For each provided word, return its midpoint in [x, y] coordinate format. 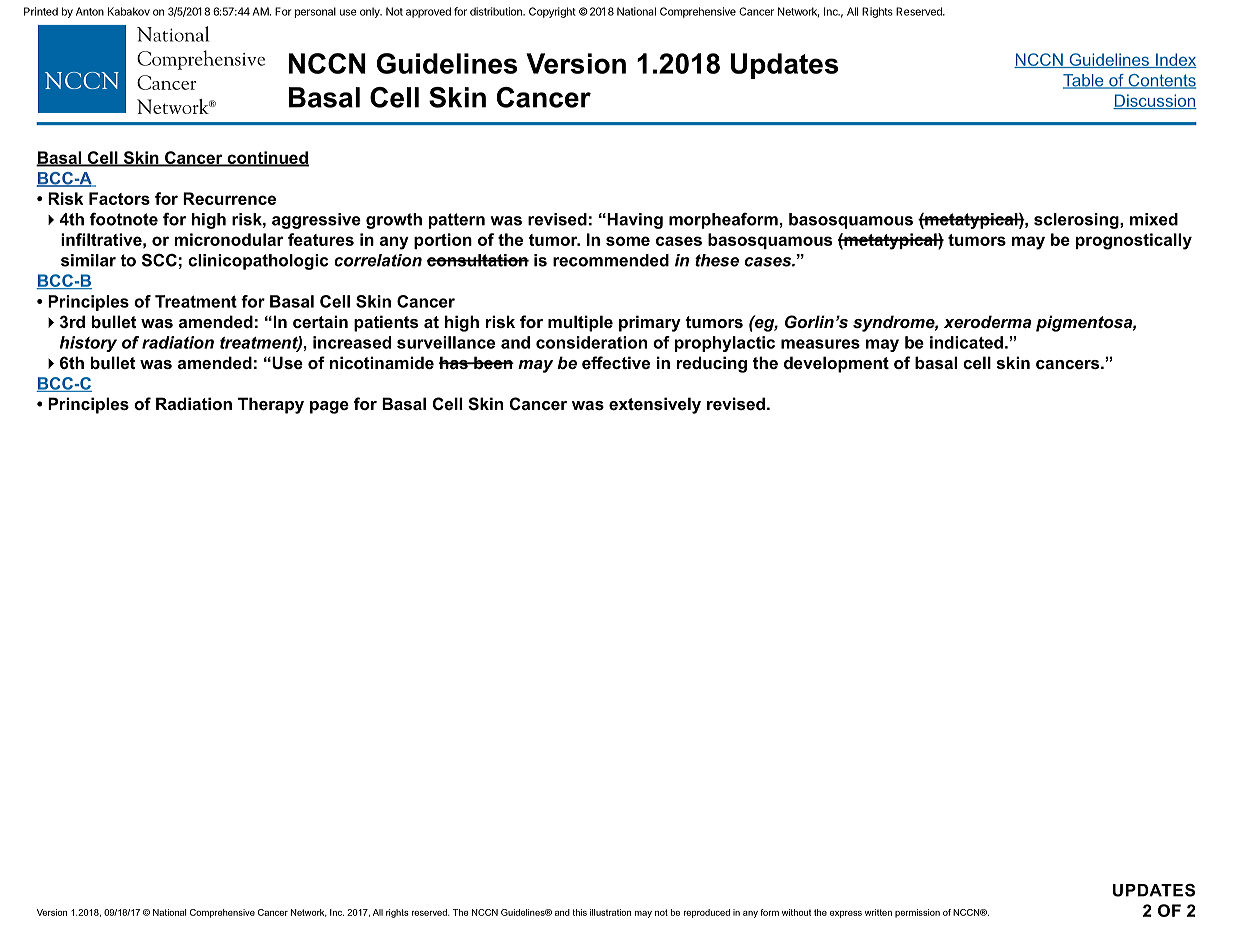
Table [1084, 81]
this [580, 912]
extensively [655, 405]
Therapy [271, 405]
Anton [90, 11]
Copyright [552, 12]
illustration [610, 912]
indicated [966, 342]
